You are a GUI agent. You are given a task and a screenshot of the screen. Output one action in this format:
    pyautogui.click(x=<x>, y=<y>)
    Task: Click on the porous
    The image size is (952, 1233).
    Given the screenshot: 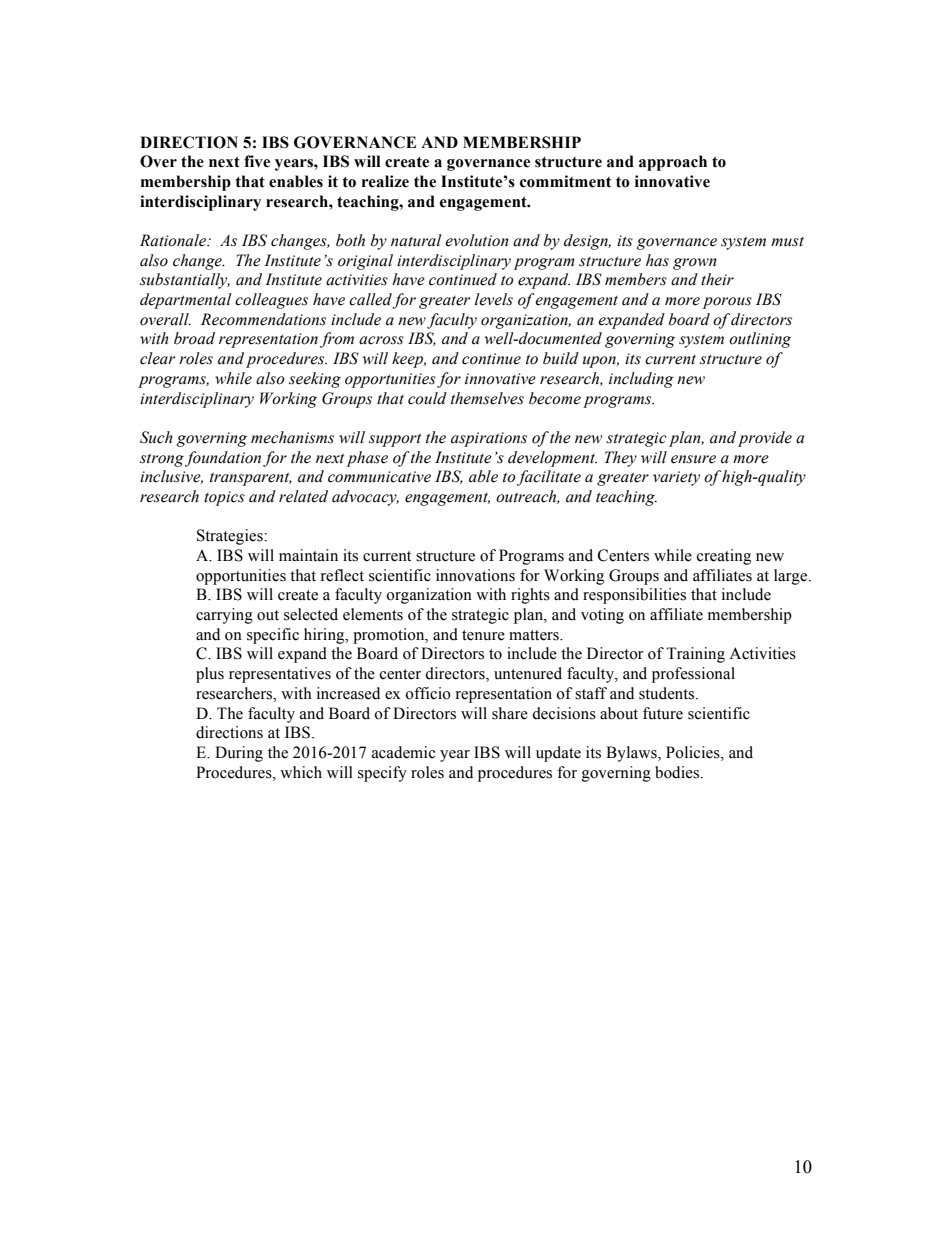 What is the action you would take?
    pyautogui.click(x=727, y=303)
